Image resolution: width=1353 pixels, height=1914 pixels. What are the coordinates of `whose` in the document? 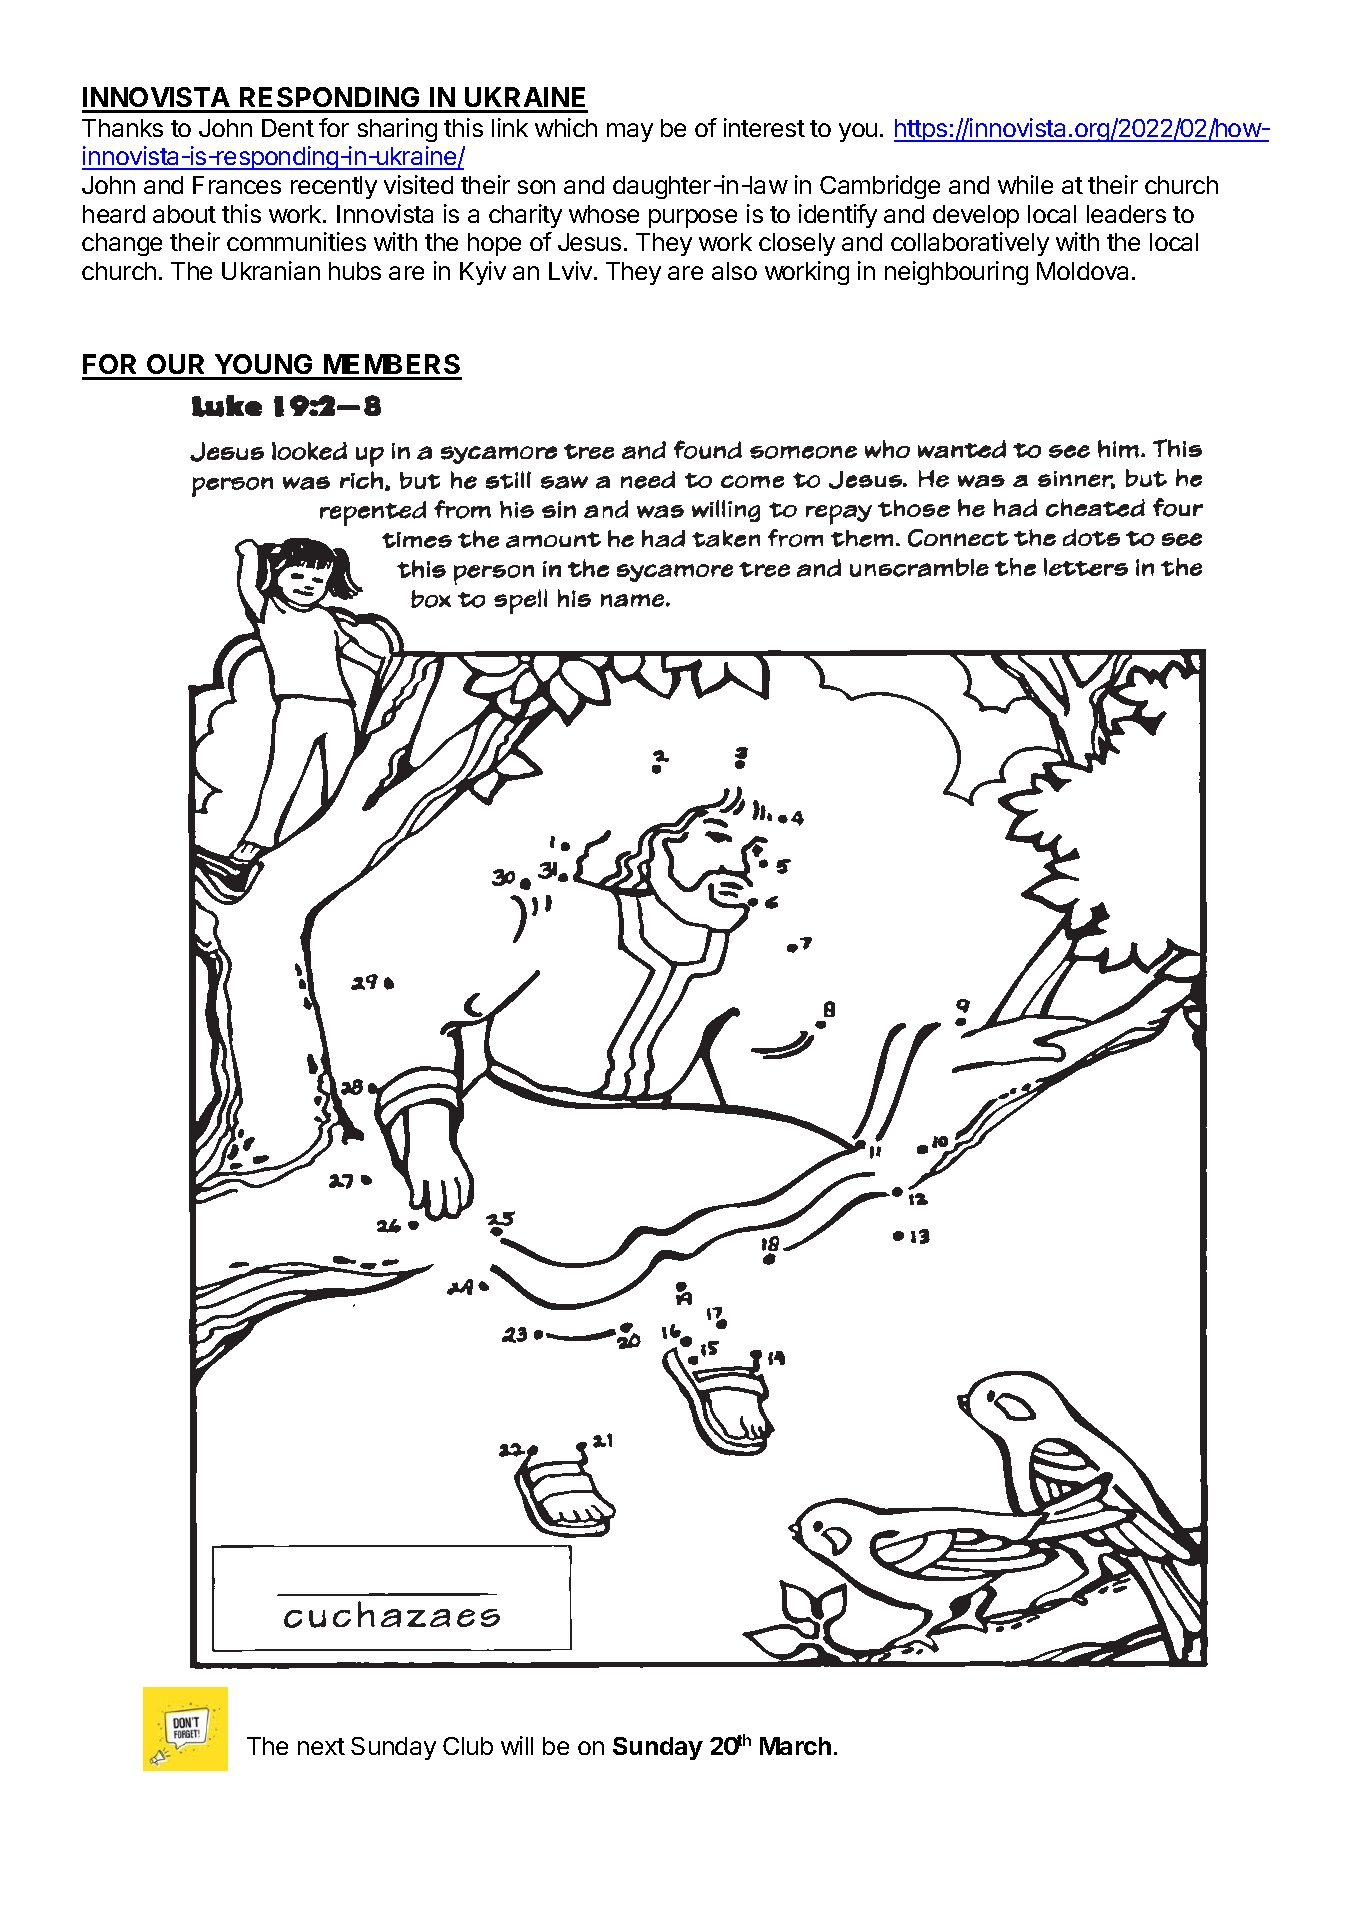 It's located at (604, 214).
